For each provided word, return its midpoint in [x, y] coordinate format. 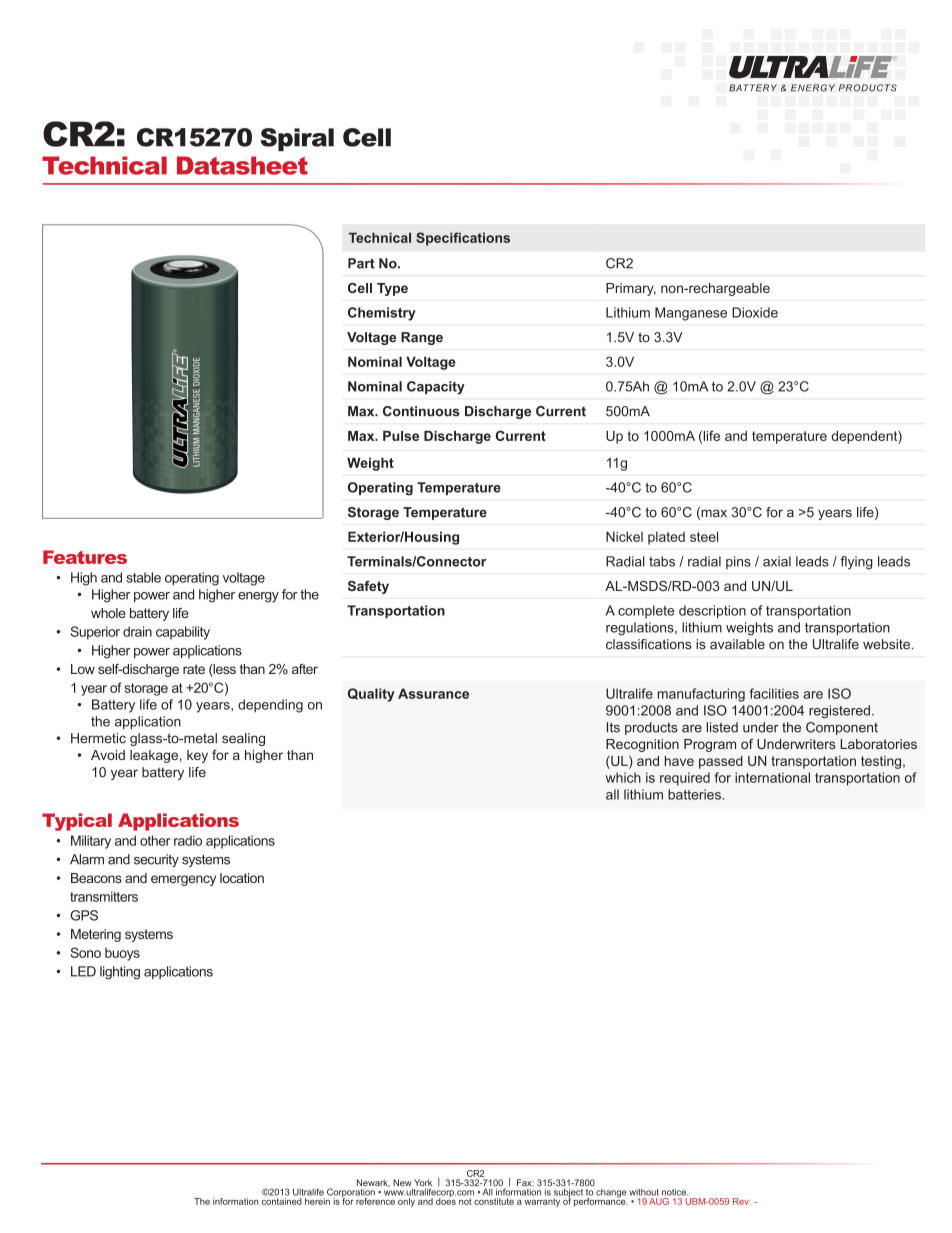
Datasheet [242, 165]
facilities [774, 693]
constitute [494, 1201]
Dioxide [755, 312]
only [406, 1202]
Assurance [433, 693]
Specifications [463, 239]
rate [194, 669]
